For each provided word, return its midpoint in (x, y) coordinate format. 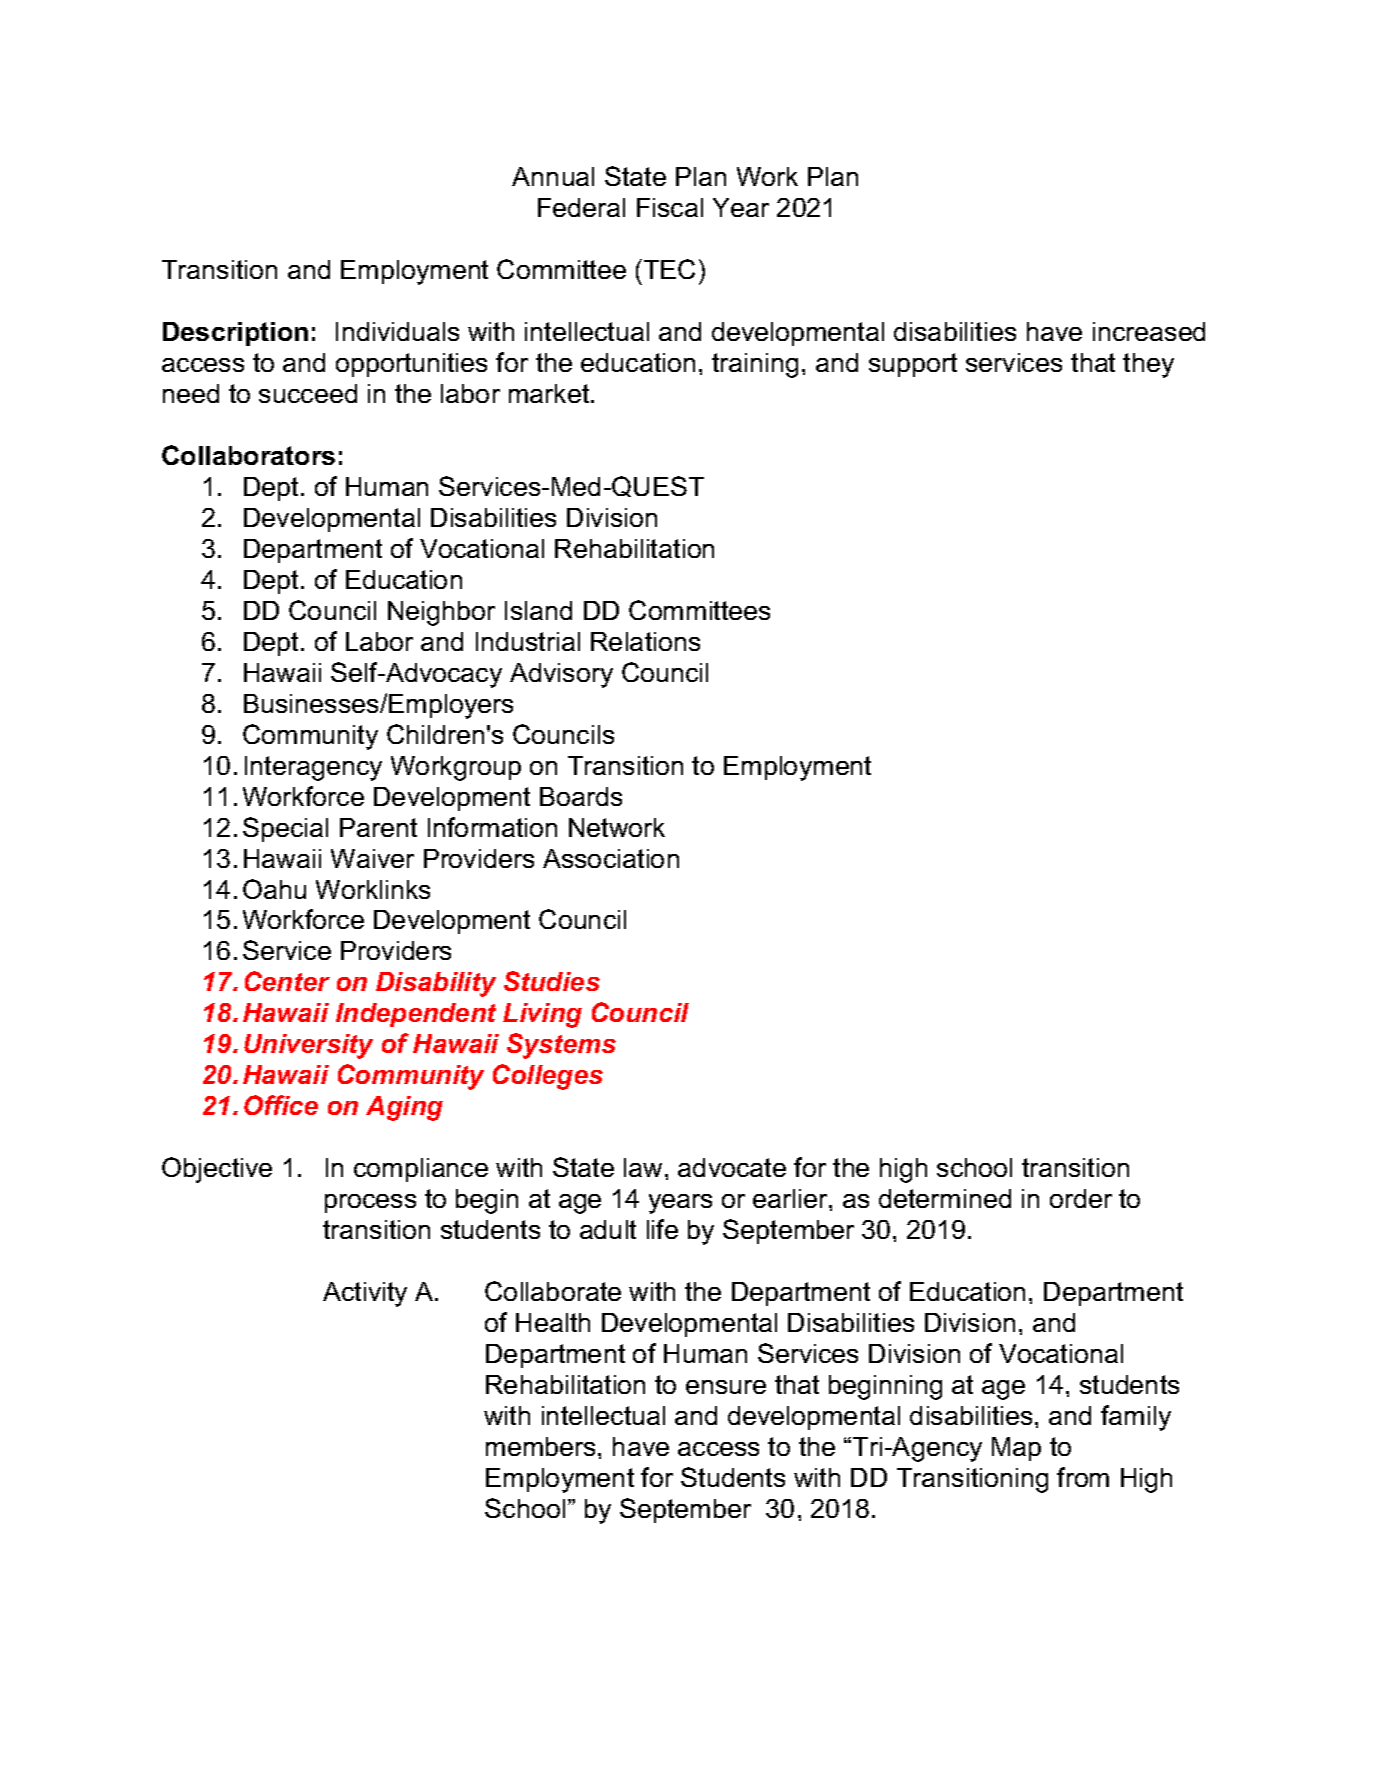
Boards (581, 796)
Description (235, 334)
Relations (645, 641)
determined (945, 1198)
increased (1149, 331)
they (1148, 365)
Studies (552, 981)
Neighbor (441, 613)
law (643, 1167)
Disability (436, 984)
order (1081, 1198)
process (370, 1203)
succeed (308, 393)
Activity (365, 1294)
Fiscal (670, 207)
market (550, 393)
